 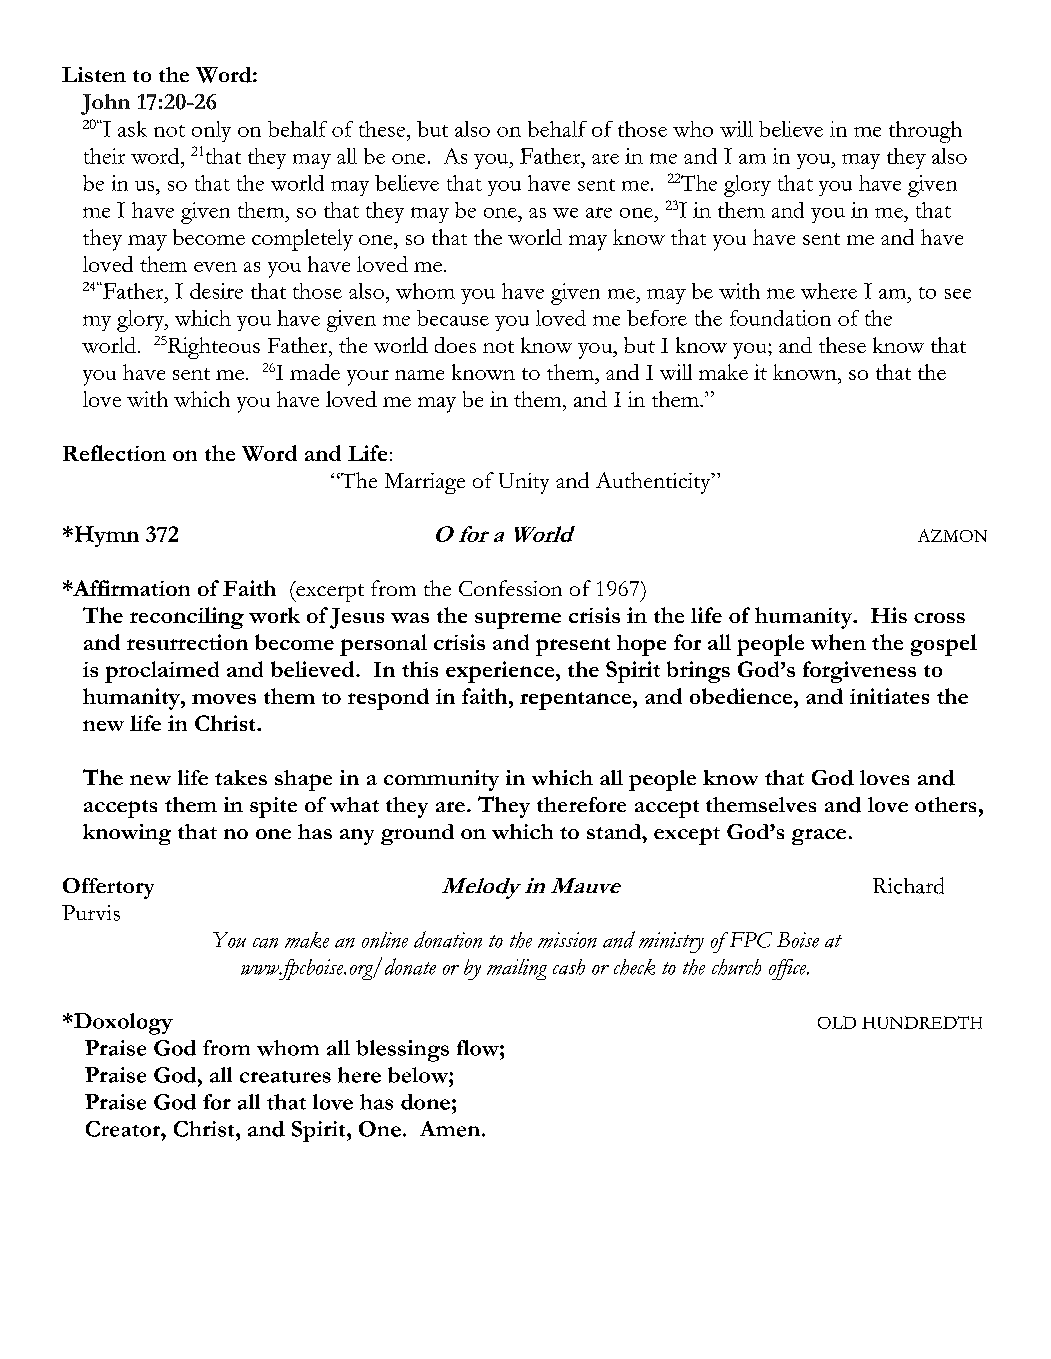 I want to click on Creator, so click(x=124, y=1129).
